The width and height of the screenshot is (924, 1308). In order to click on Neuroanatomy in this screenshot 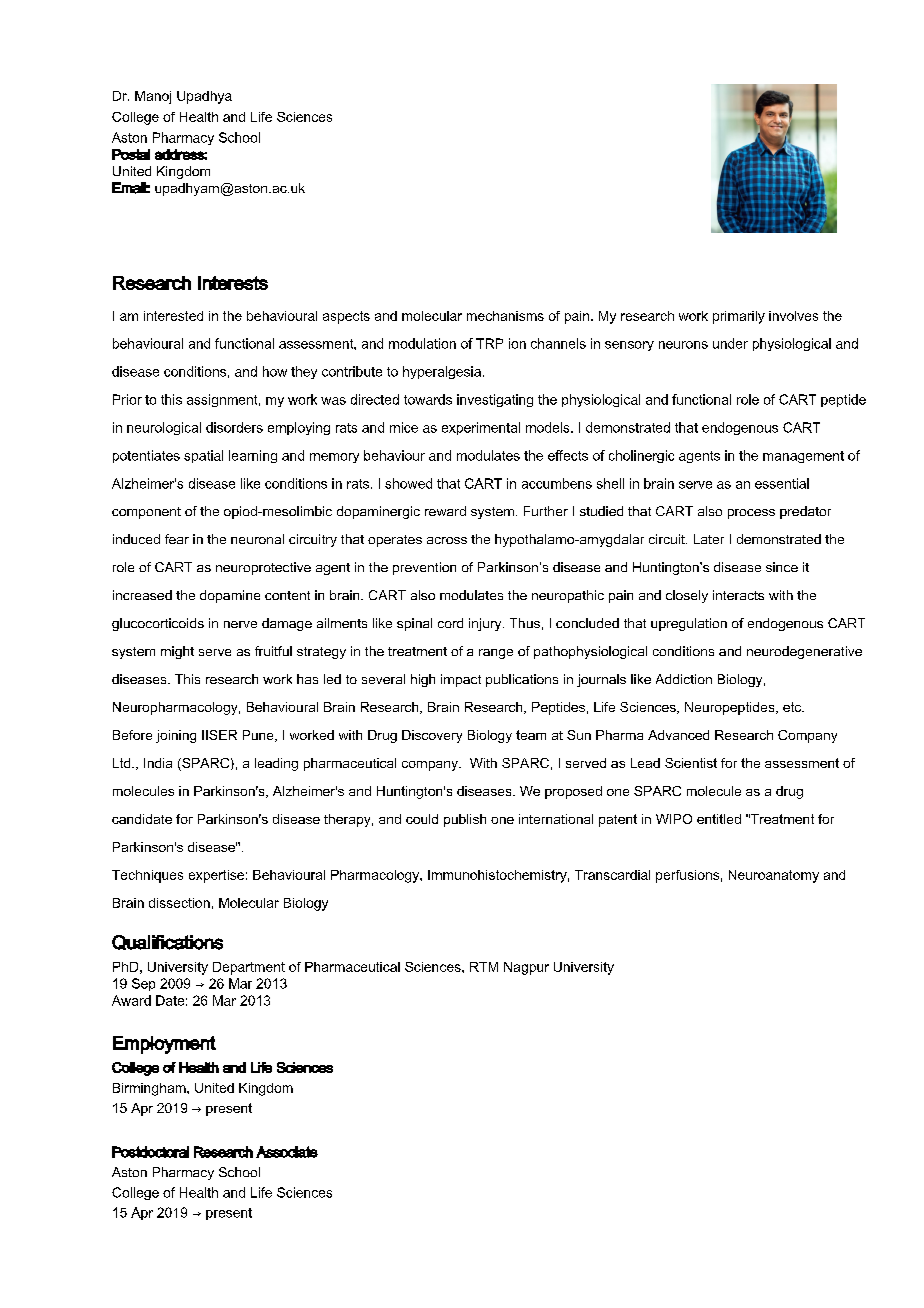, I will do `click(774, 876)`.
